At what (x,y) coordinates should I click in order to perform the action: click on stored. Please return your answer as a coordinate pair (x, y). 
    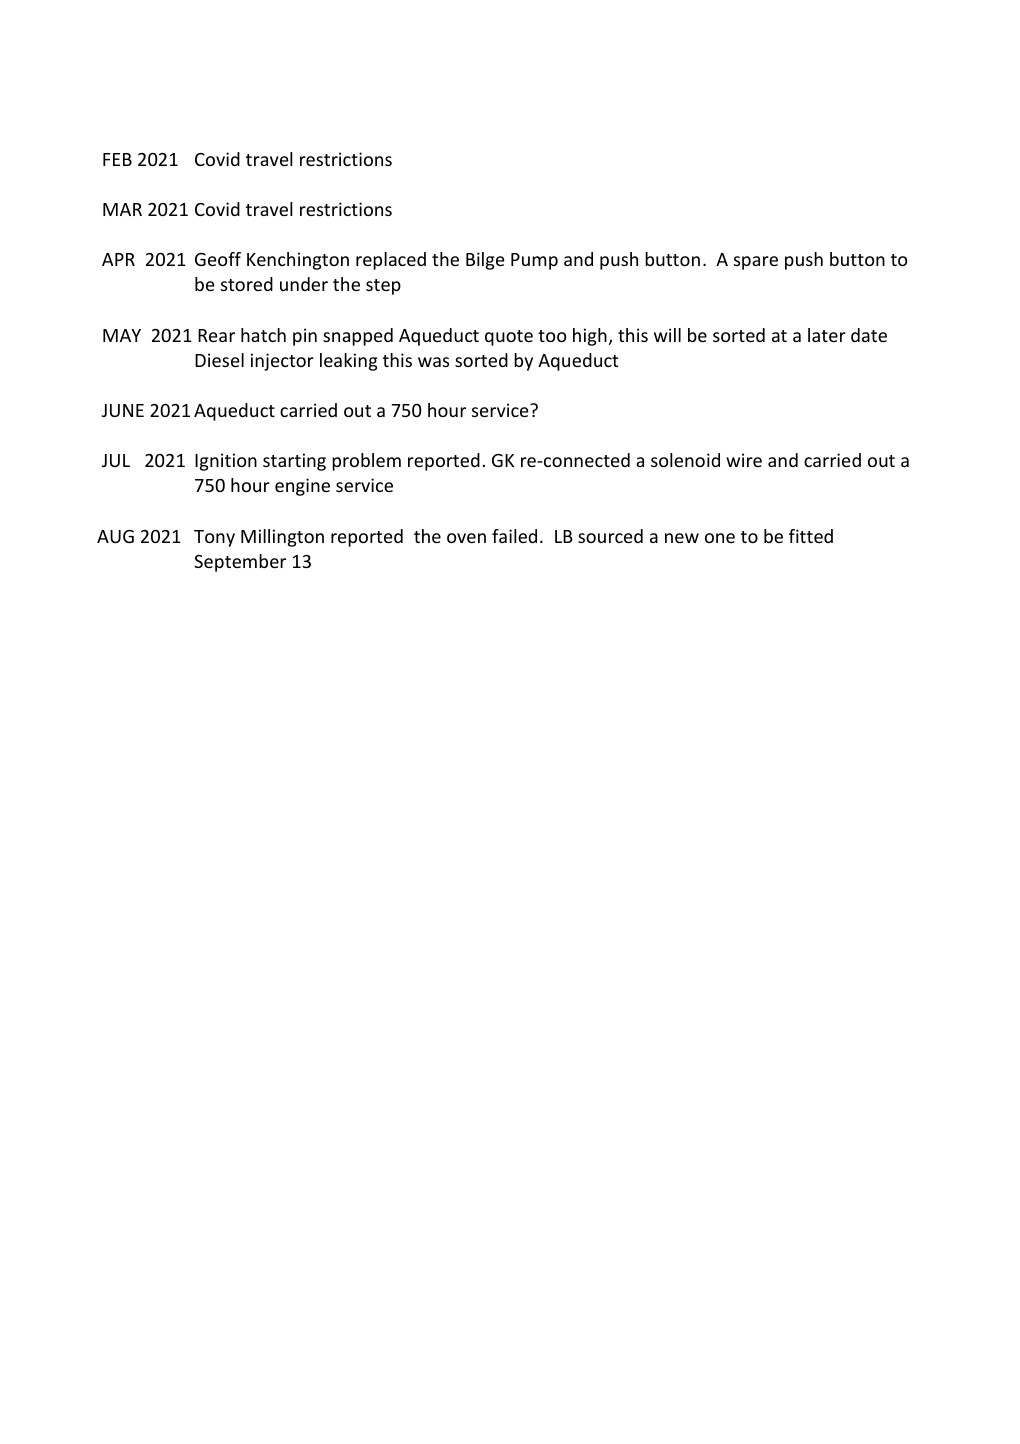
    Looking at the image, I should click on (247, 284).
